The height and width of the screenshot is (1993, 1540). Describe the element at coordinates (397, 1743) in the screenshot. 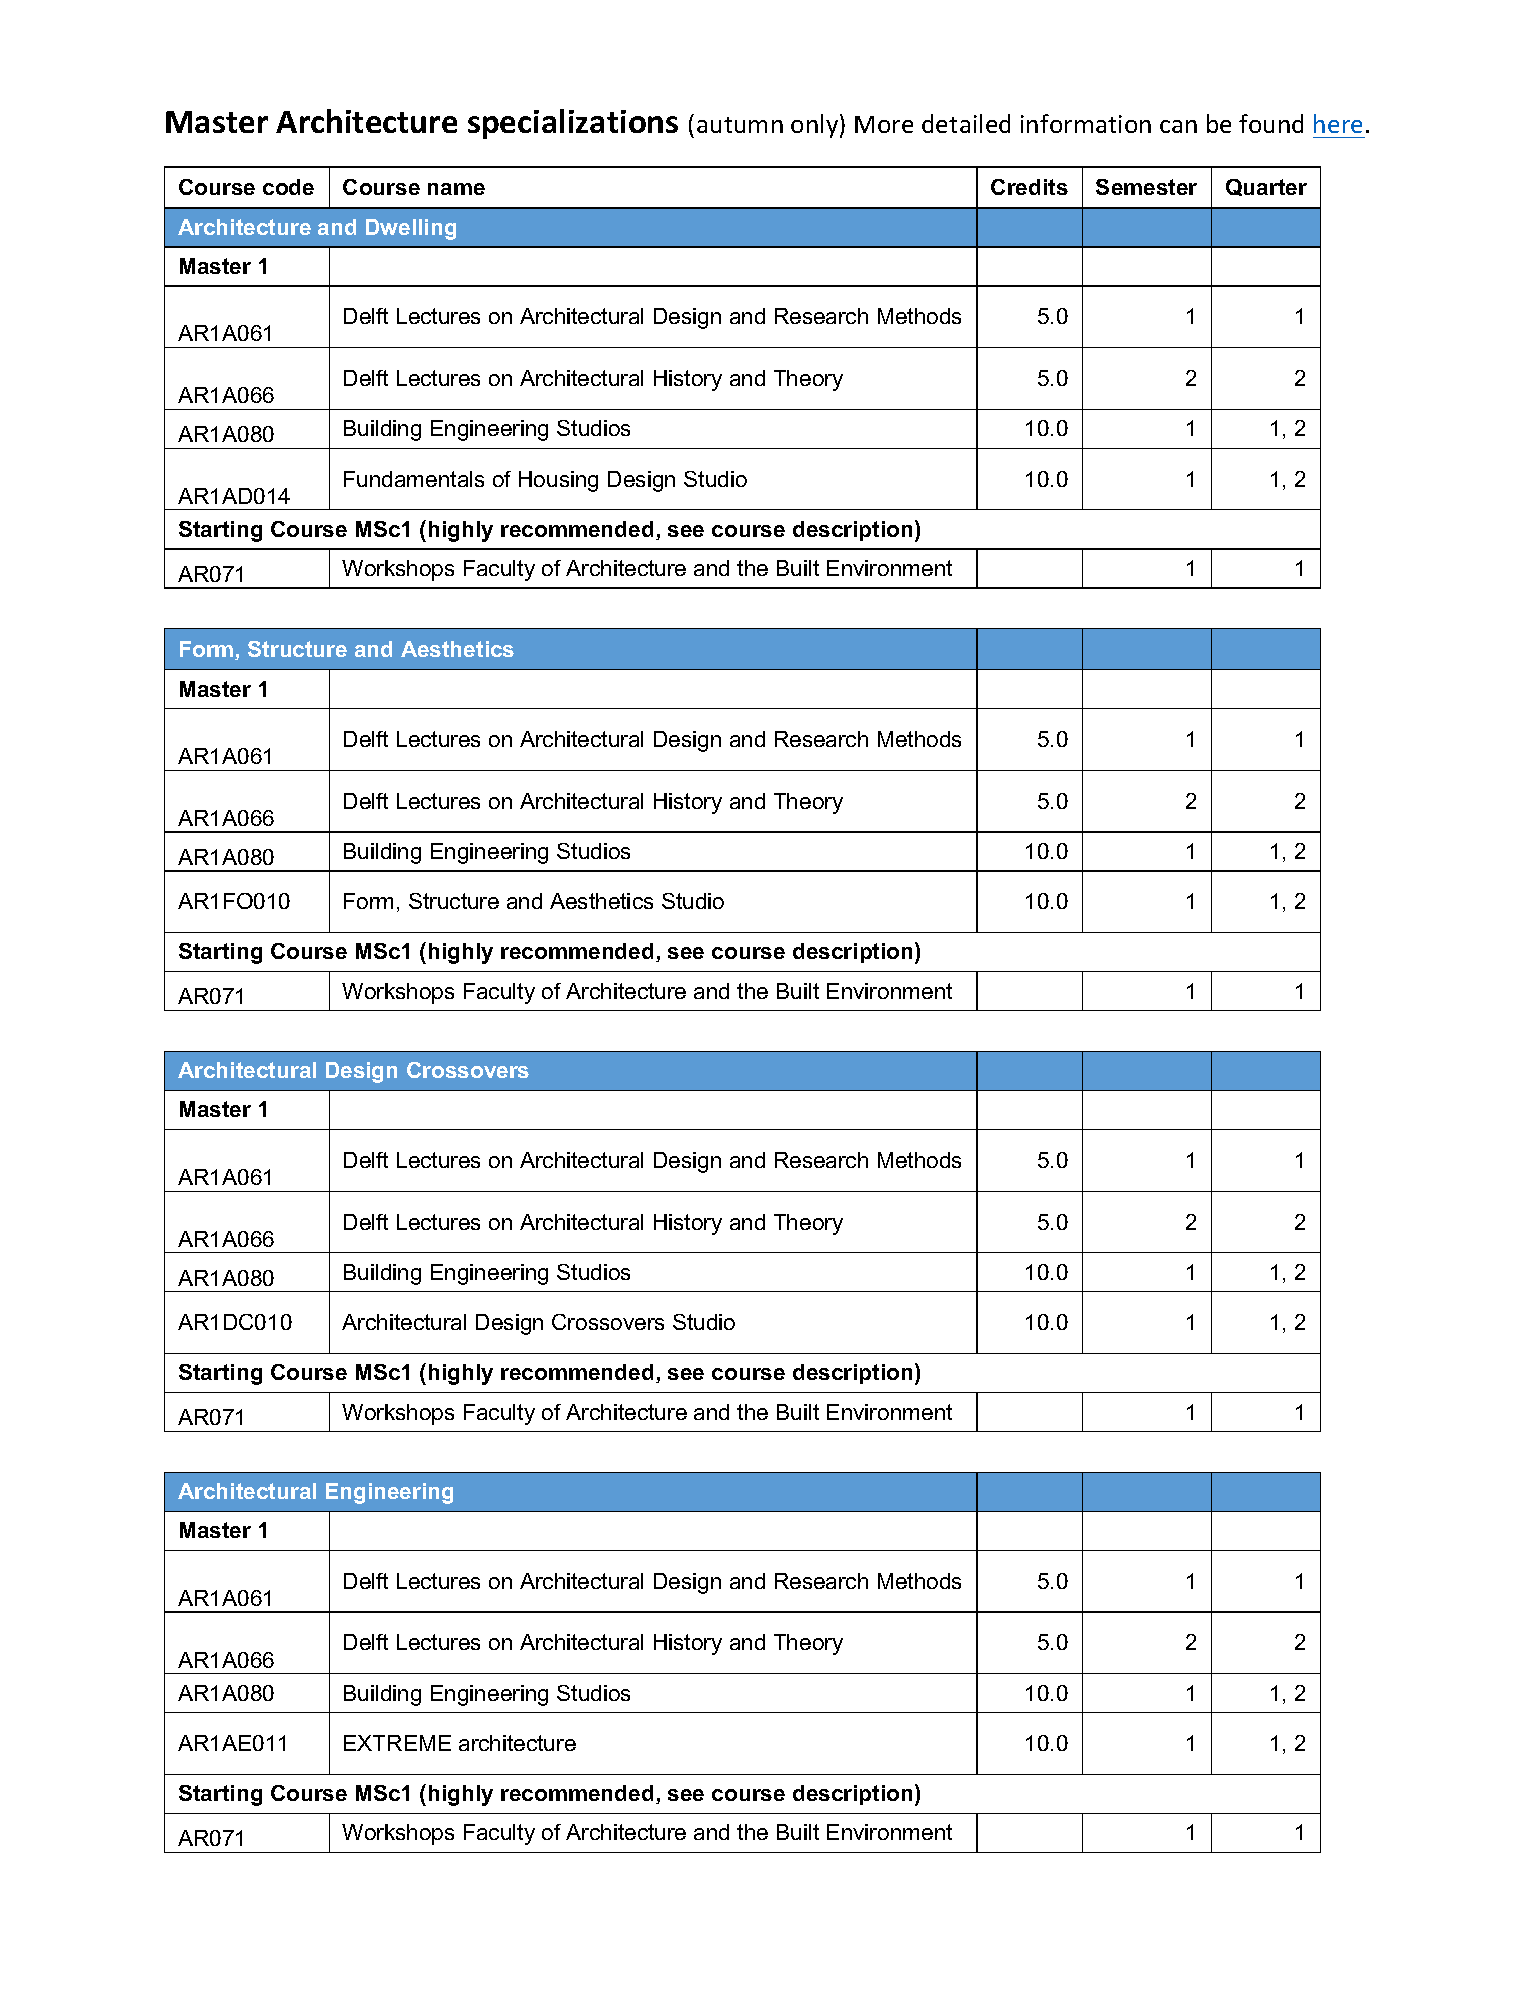

I see `EXTREME` at that location.
